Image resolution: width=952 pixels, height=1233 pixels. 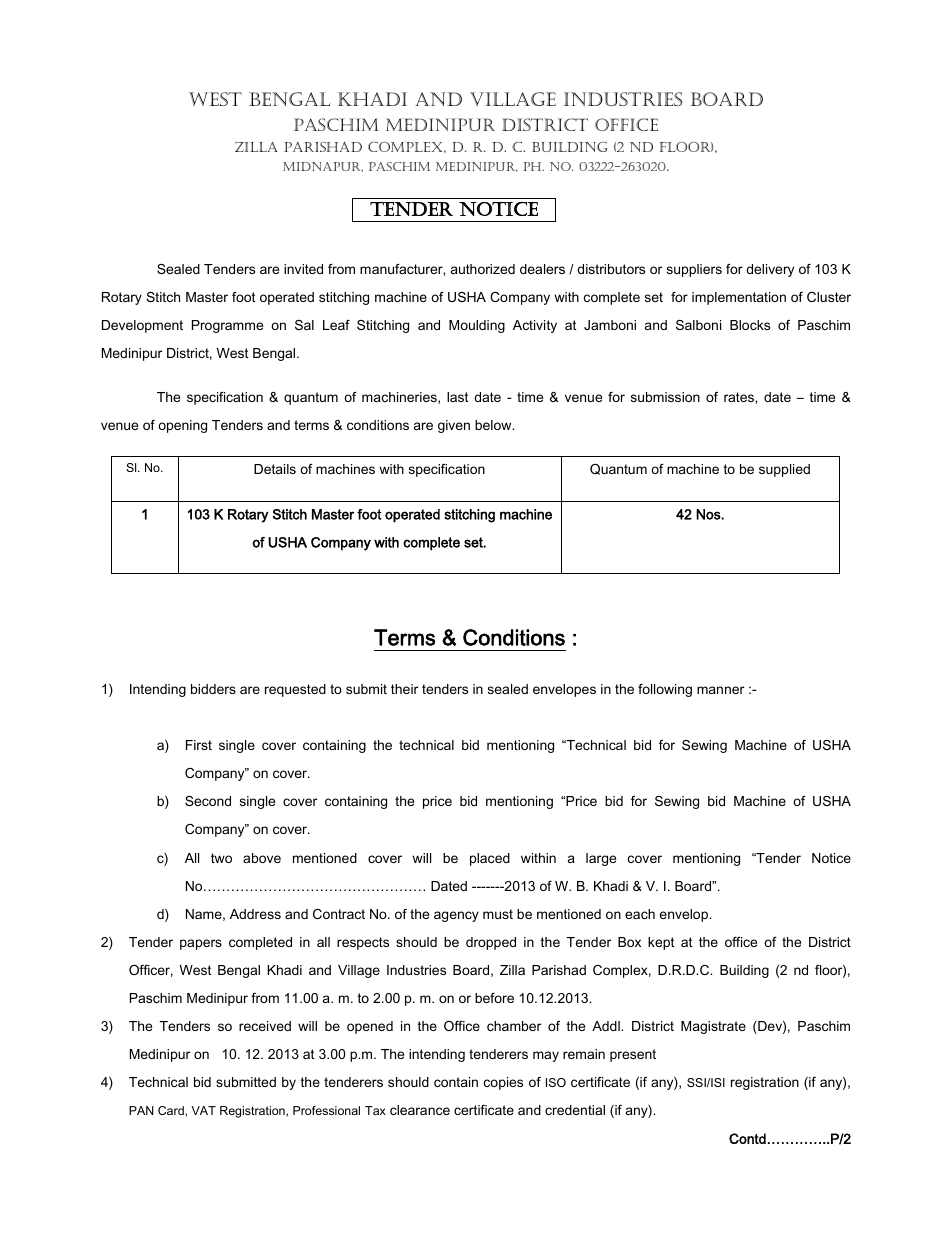 I want to click on VAT, so click(x=203, y=1110).
